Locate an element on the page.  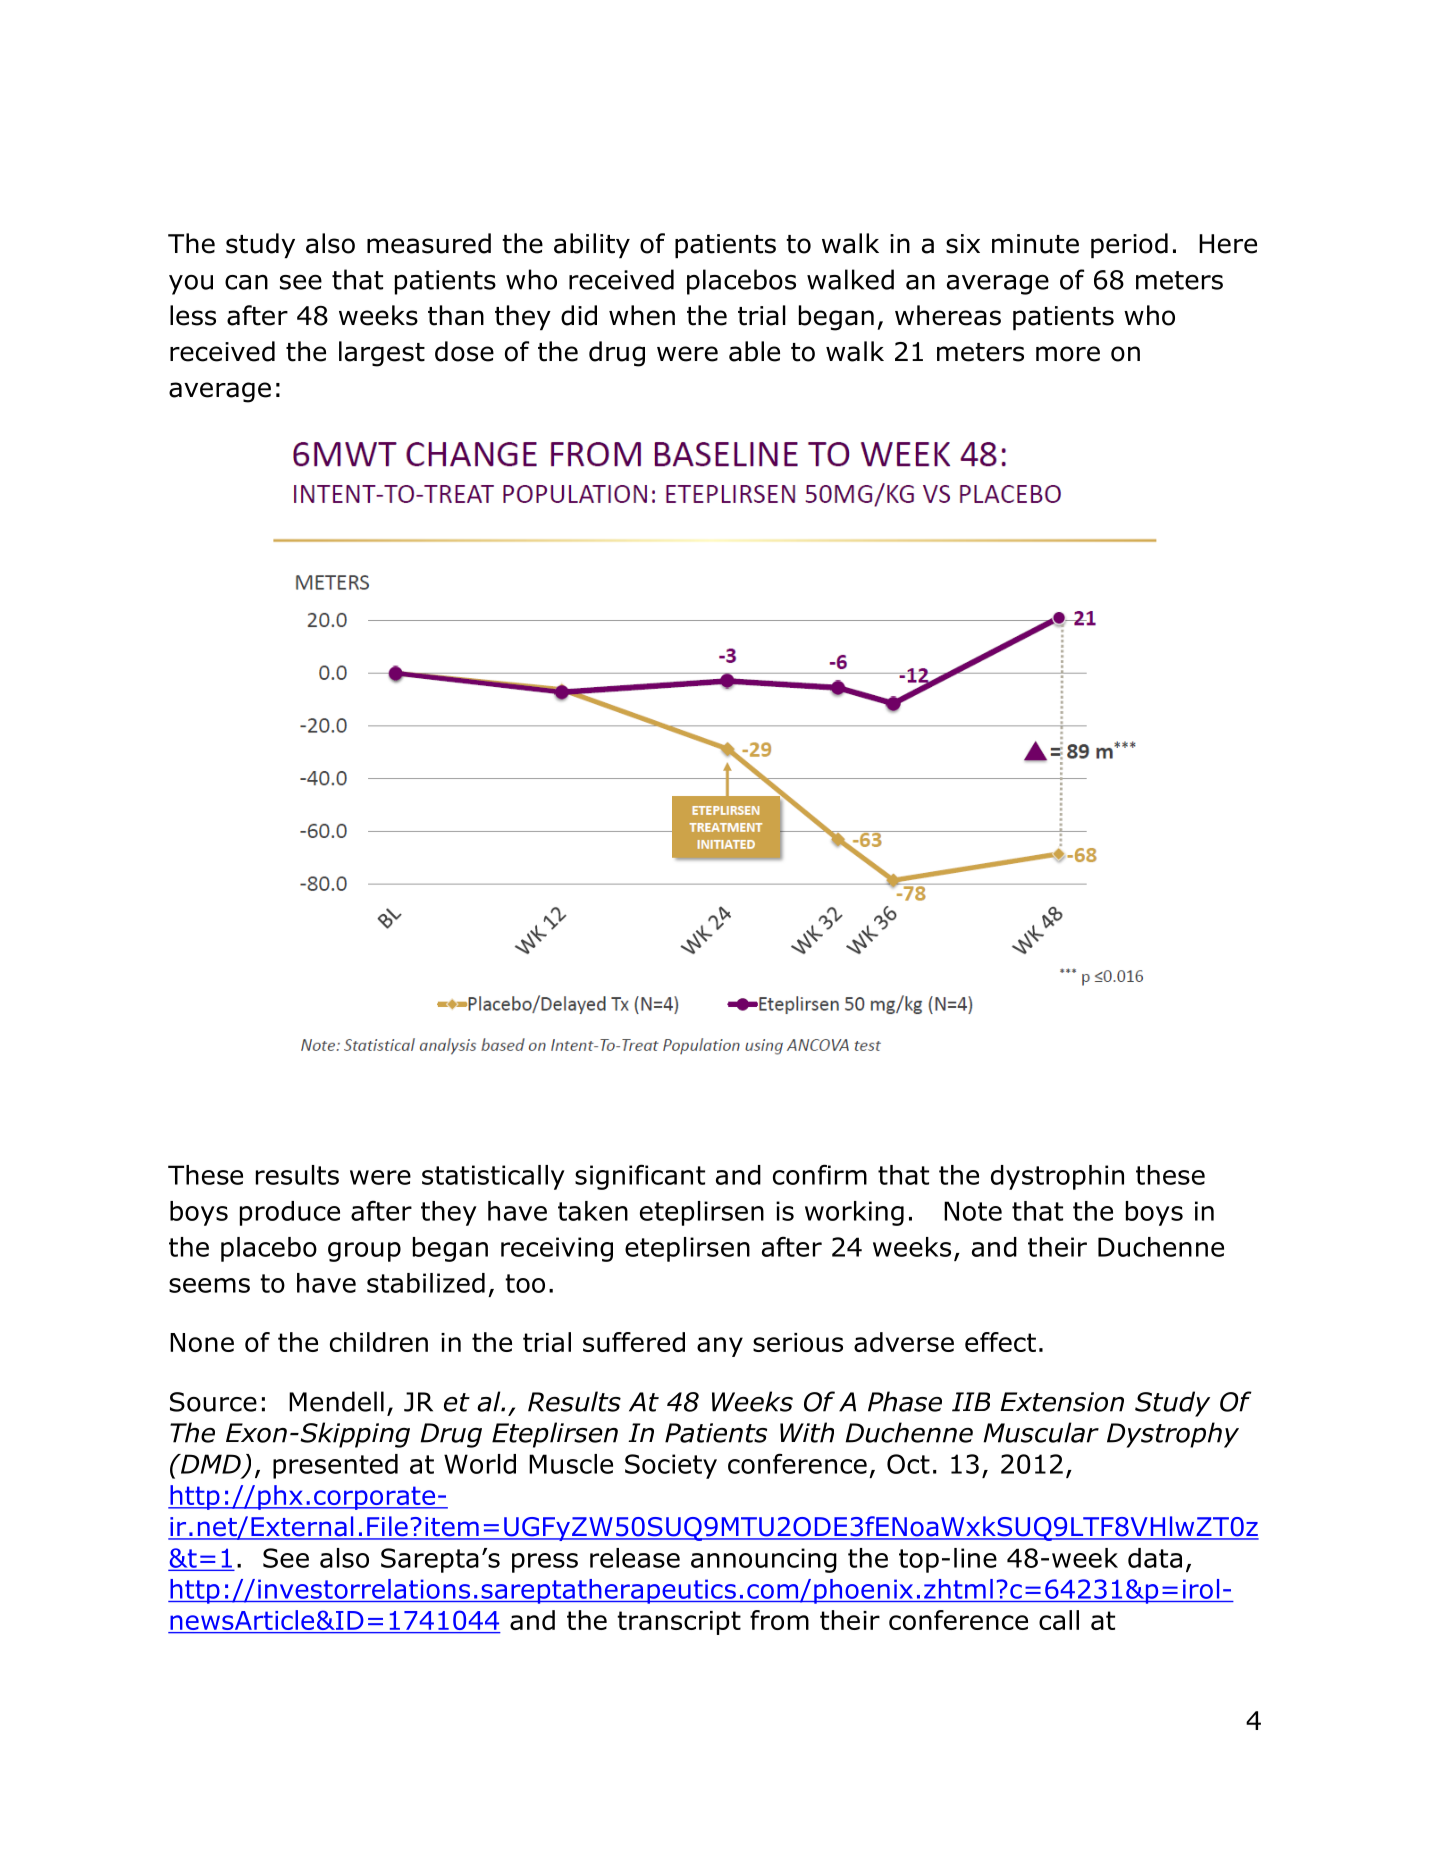
effect is located at coordinates (1000, 1342).
